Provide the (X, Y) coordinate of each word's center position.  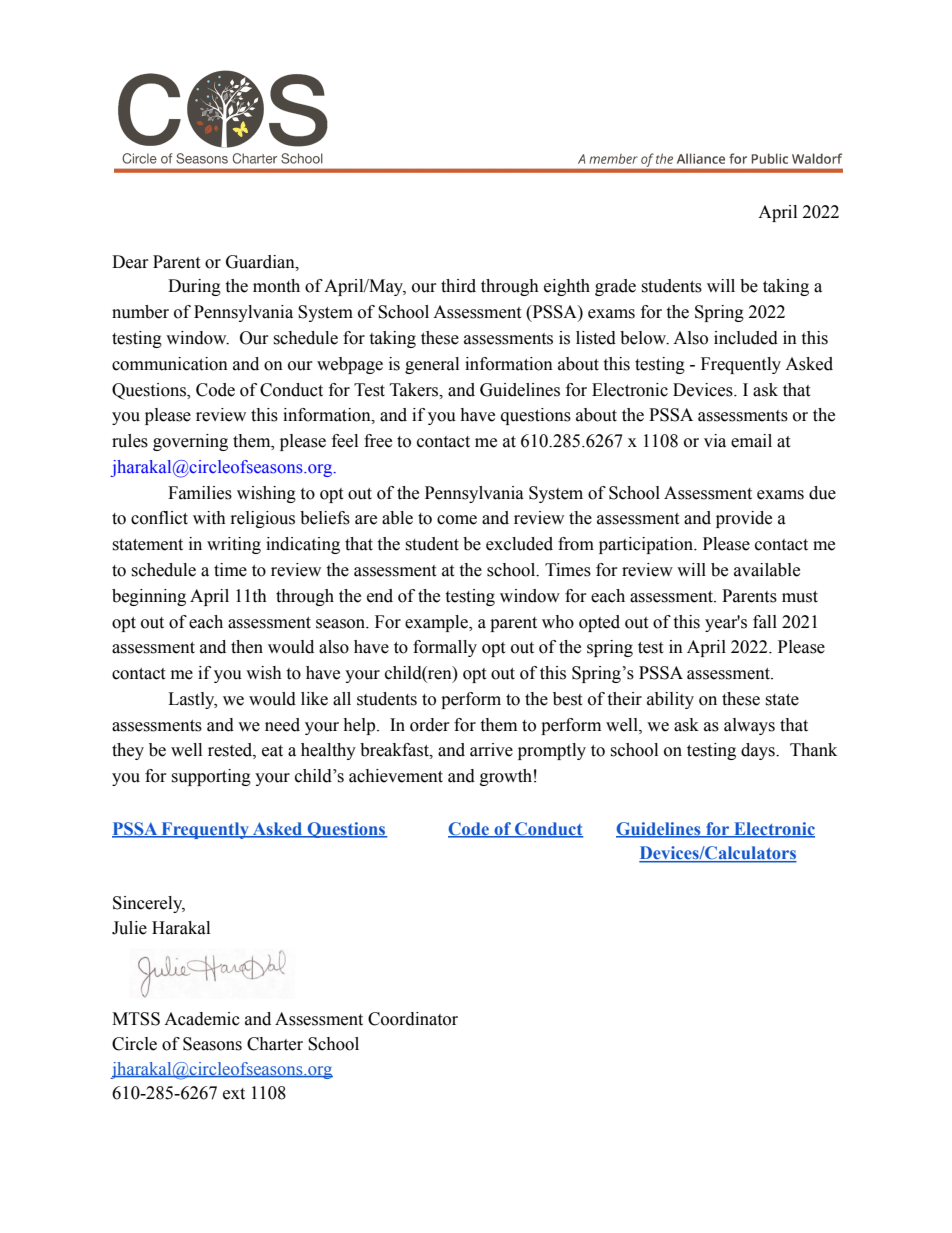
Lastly (192, 700)
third (458, 286)
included (746, 338)
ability (670, 700)
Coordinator (413, 1019)
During (194, 287)
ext (234, 1094)
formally (445, 648)
